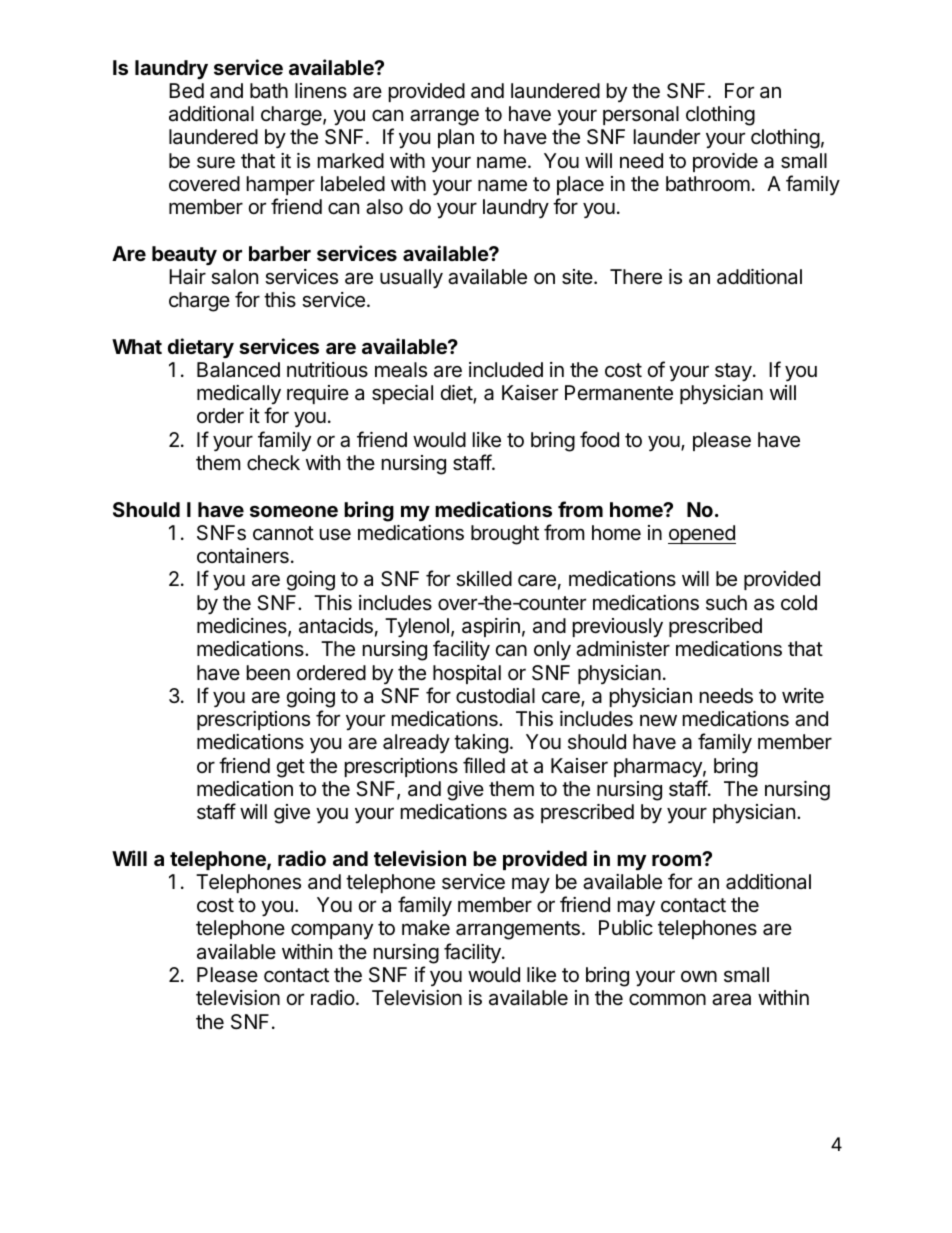  What do you see at coordinates (456, 138) in the image?
I see `plan` at bounding box center [456, 138].
